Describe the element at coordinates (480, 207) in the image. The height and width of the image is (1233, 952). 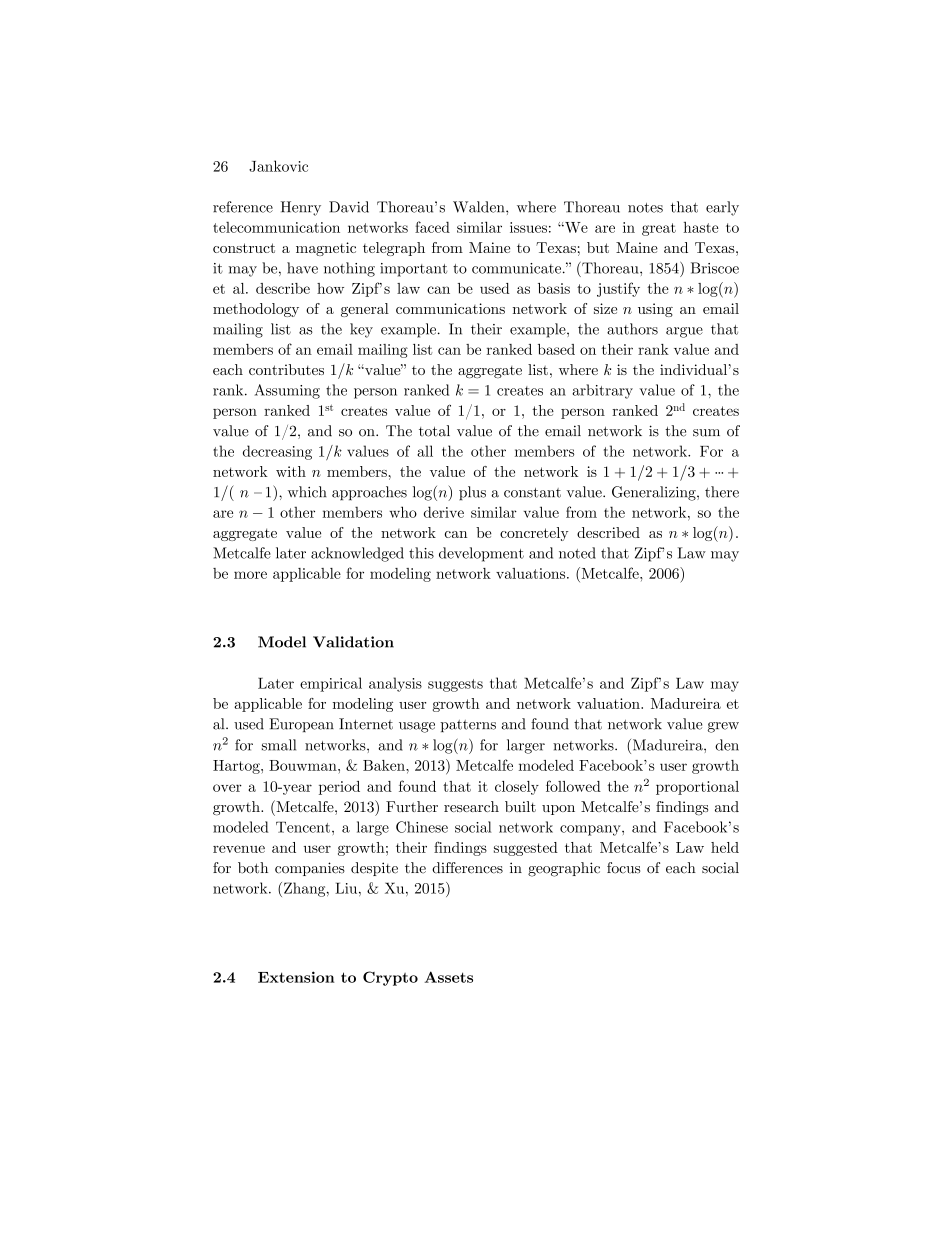
I see `Walden` at that location.
